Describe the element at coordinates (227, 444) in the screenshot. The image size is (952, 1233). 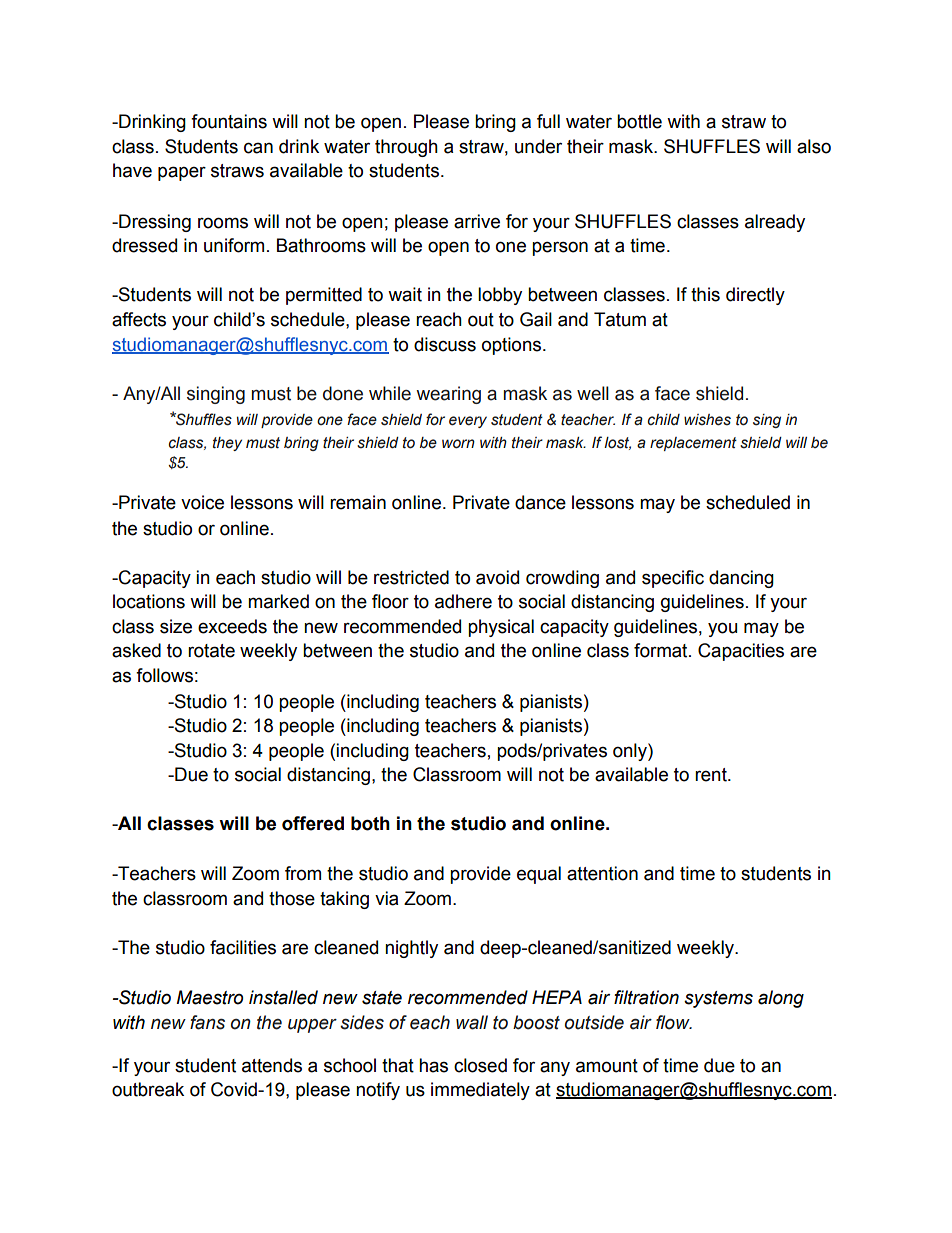
I see `they` at that location.
